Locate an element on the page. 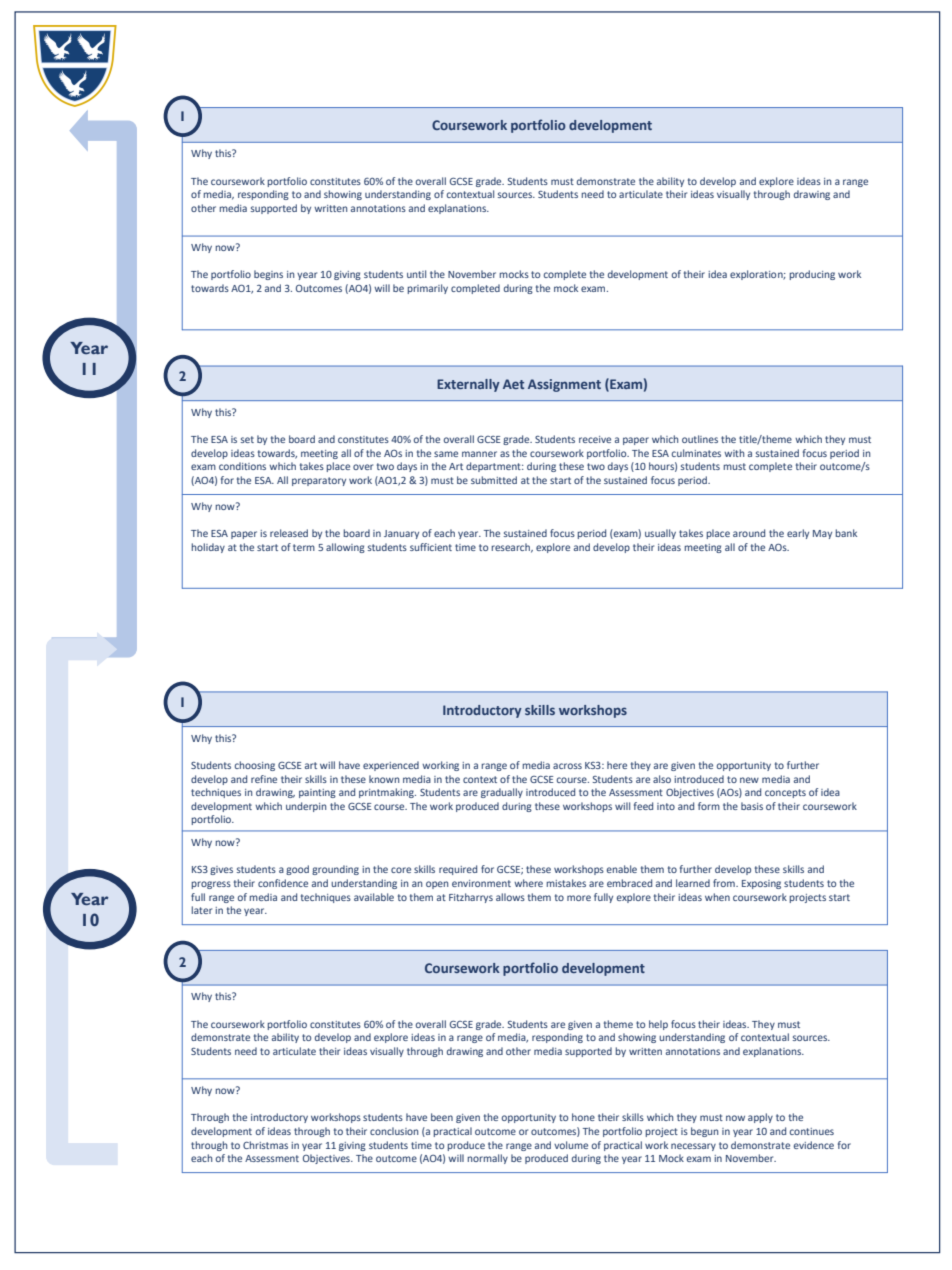 The height and width of the image is (1270, 952). around is located at coordinates (749, 533).
